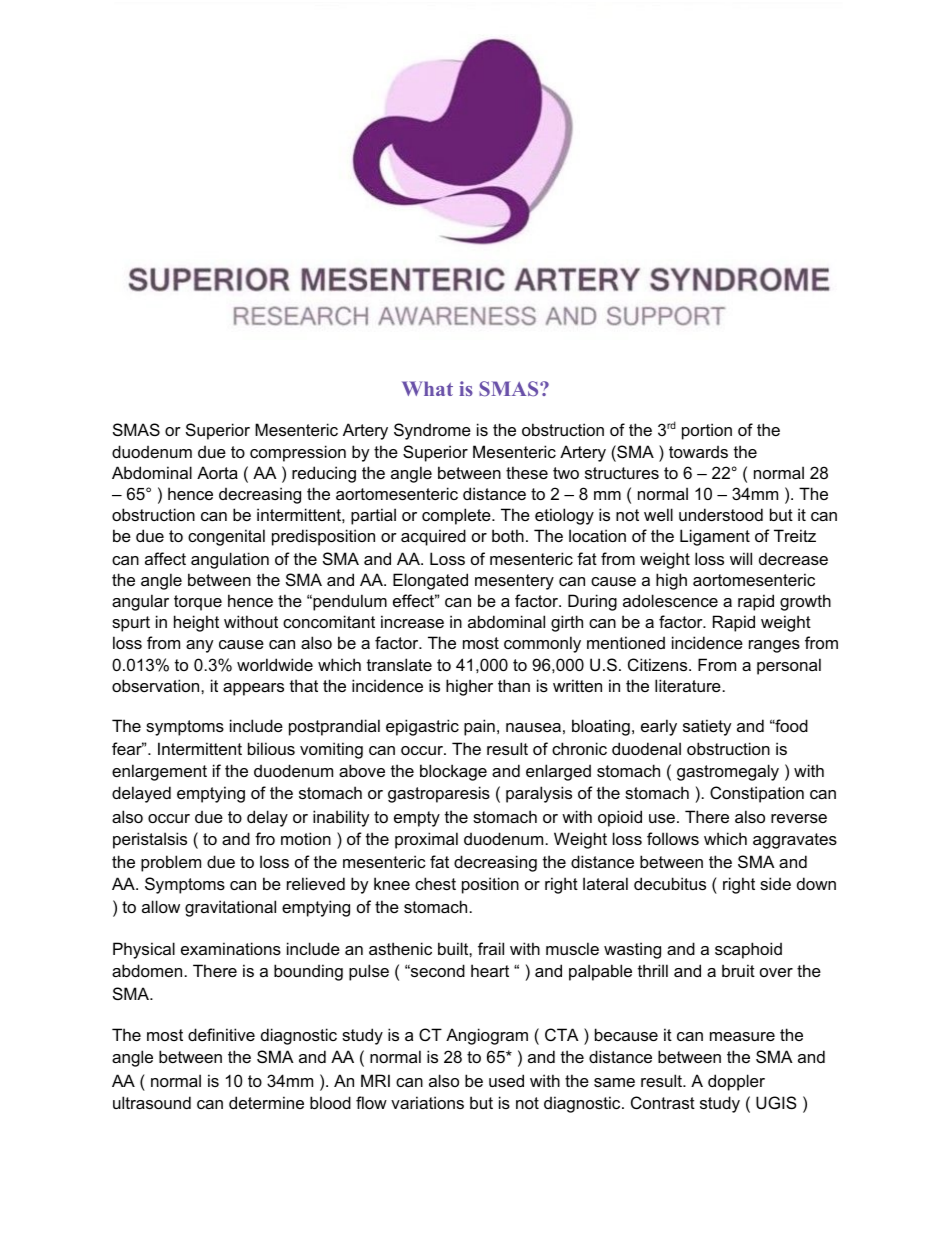  What do you see at coordinates (412, 621) in the screenshot?
I see `increase` at bounding box center [412, 621].
